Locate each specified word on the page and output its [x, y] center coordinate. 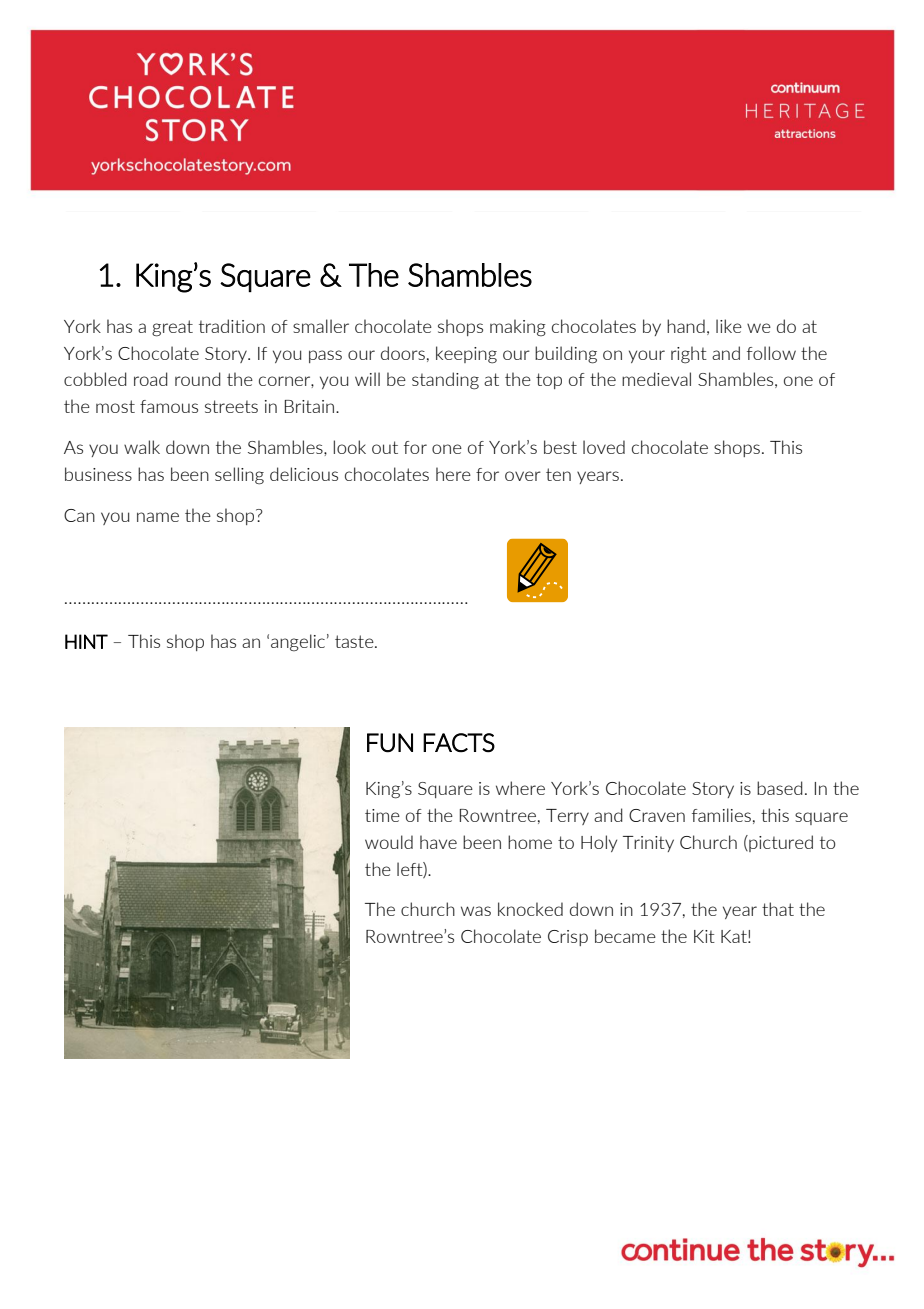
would [389, 842]
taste [355, 641]
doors [403, 353]
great [172, 328]
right [689, 355]
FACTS [459, 743]
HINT [86, 641]
